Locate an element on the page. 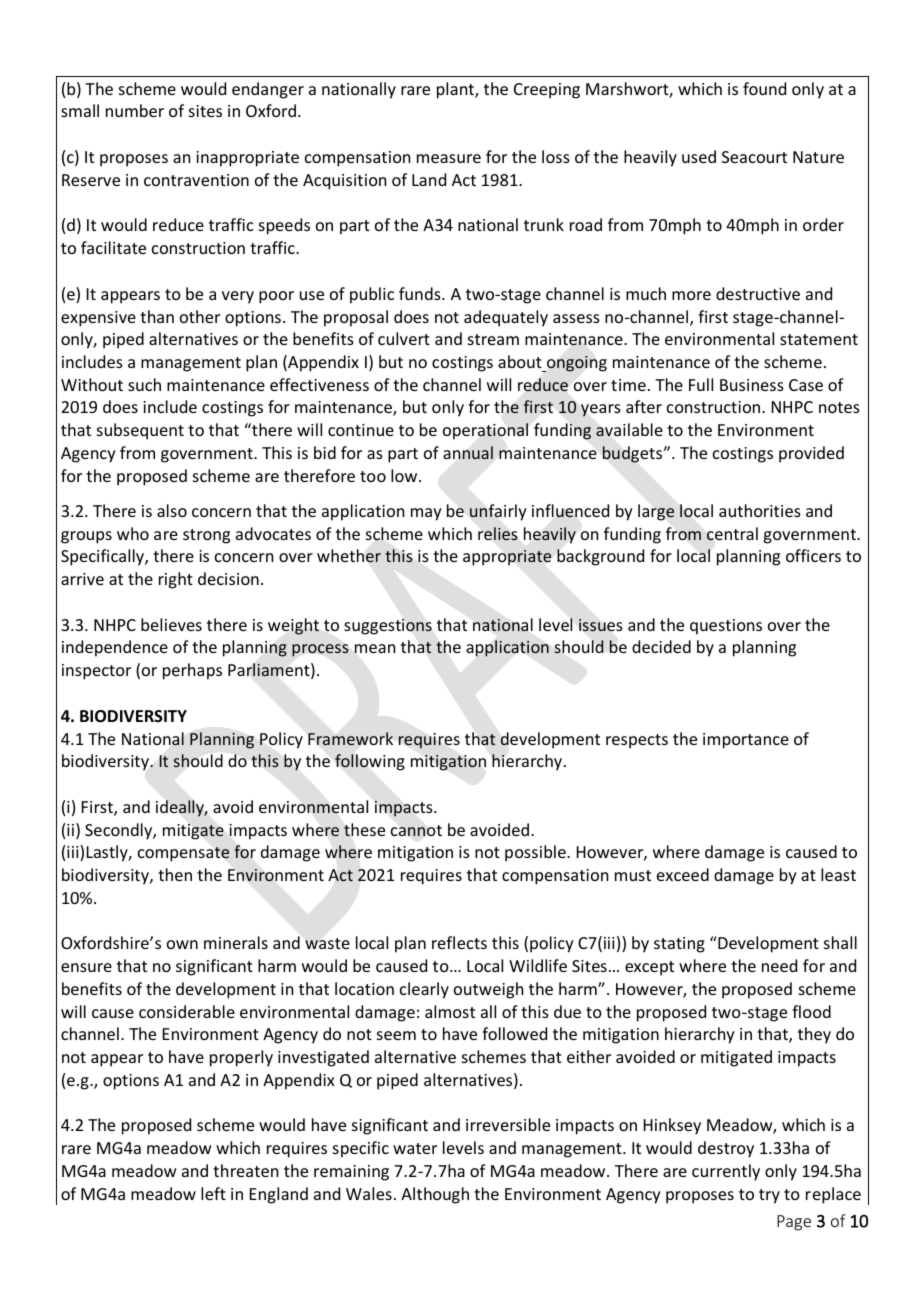  found is located at coordinates (764, 88).
